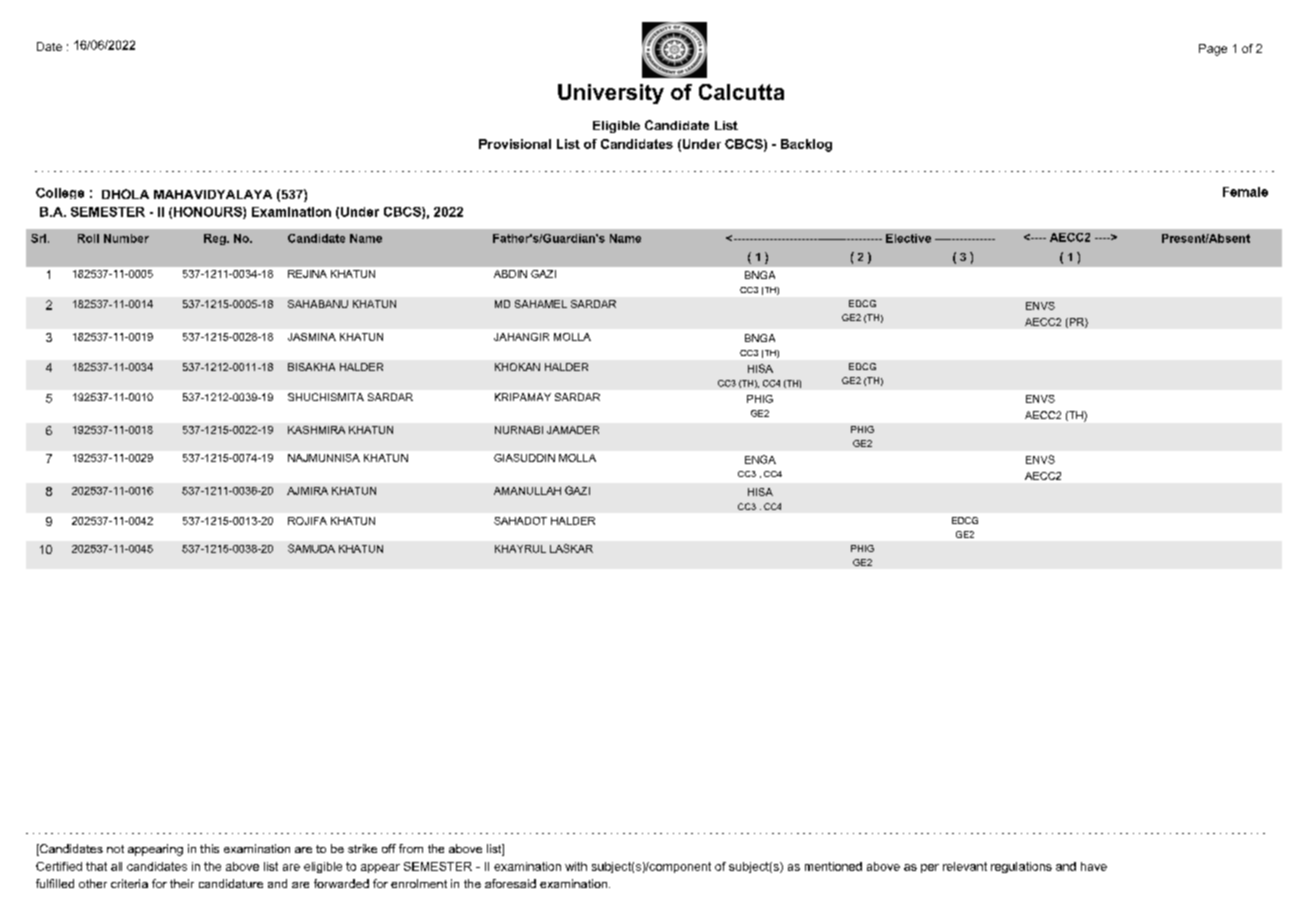 This screenshot has width=1308, height=924. Describe the element at coordinates (611, 94) in the screenshot. I see `University` at that location.
